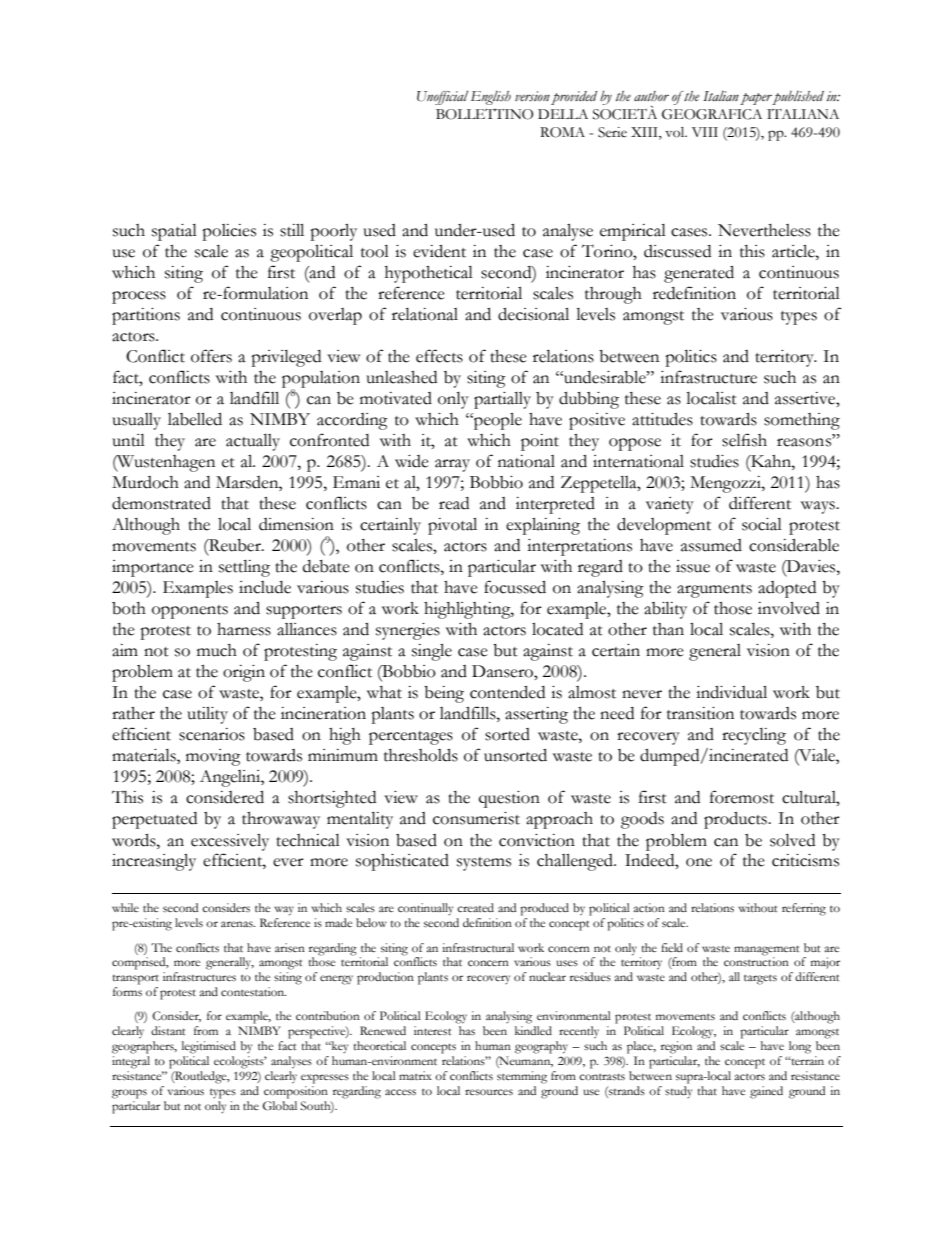 The width and height of the document is (952, 1233). I want to click on BOLLETTINO, so click(484, 114).
